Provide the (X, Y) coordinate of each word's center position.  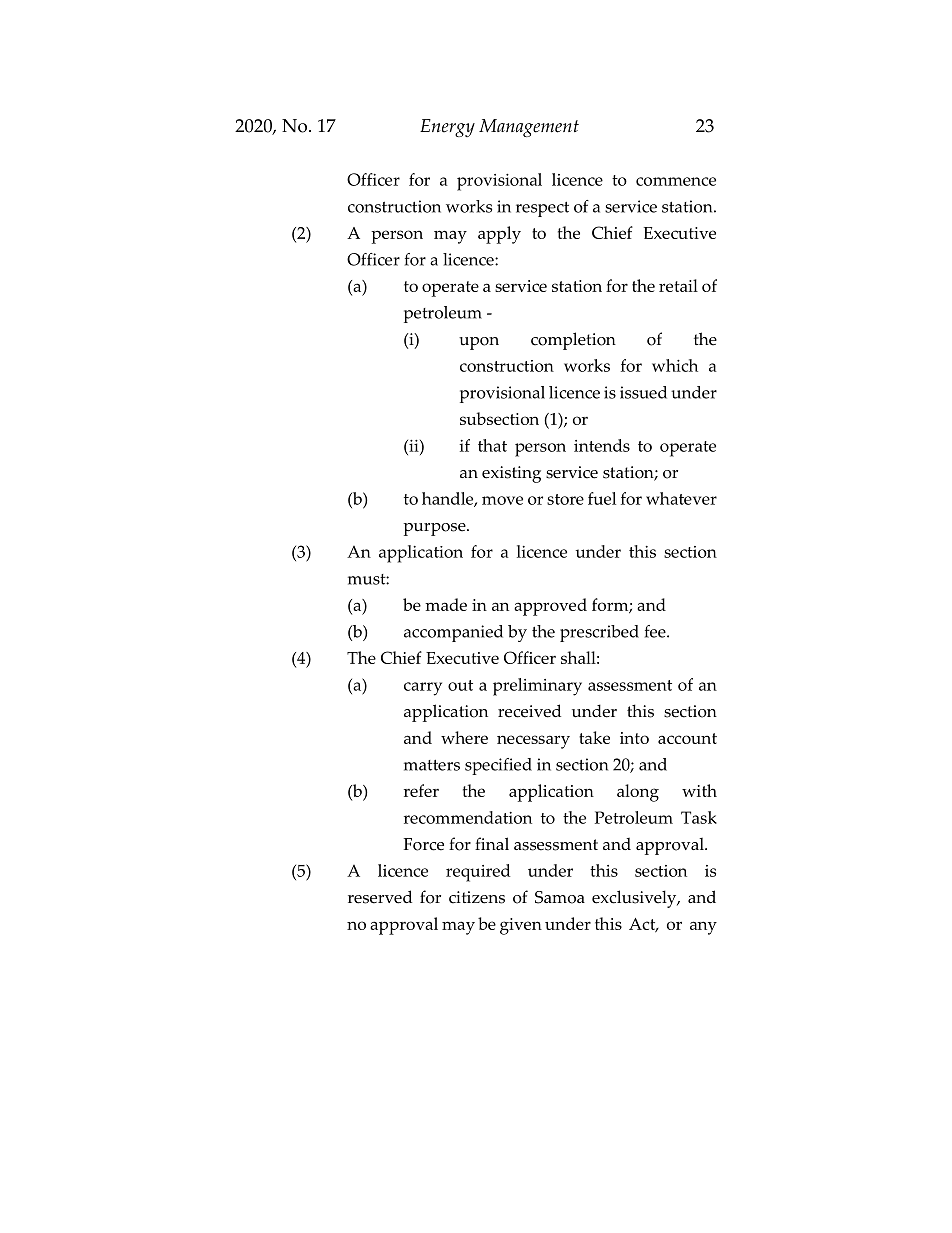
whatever (681, 498)
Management (529, 128)
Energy (447, 128)
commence (676, 181)
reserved (380, 897)
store (565, 499)
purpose (435, 529)
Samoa (560, 897)
